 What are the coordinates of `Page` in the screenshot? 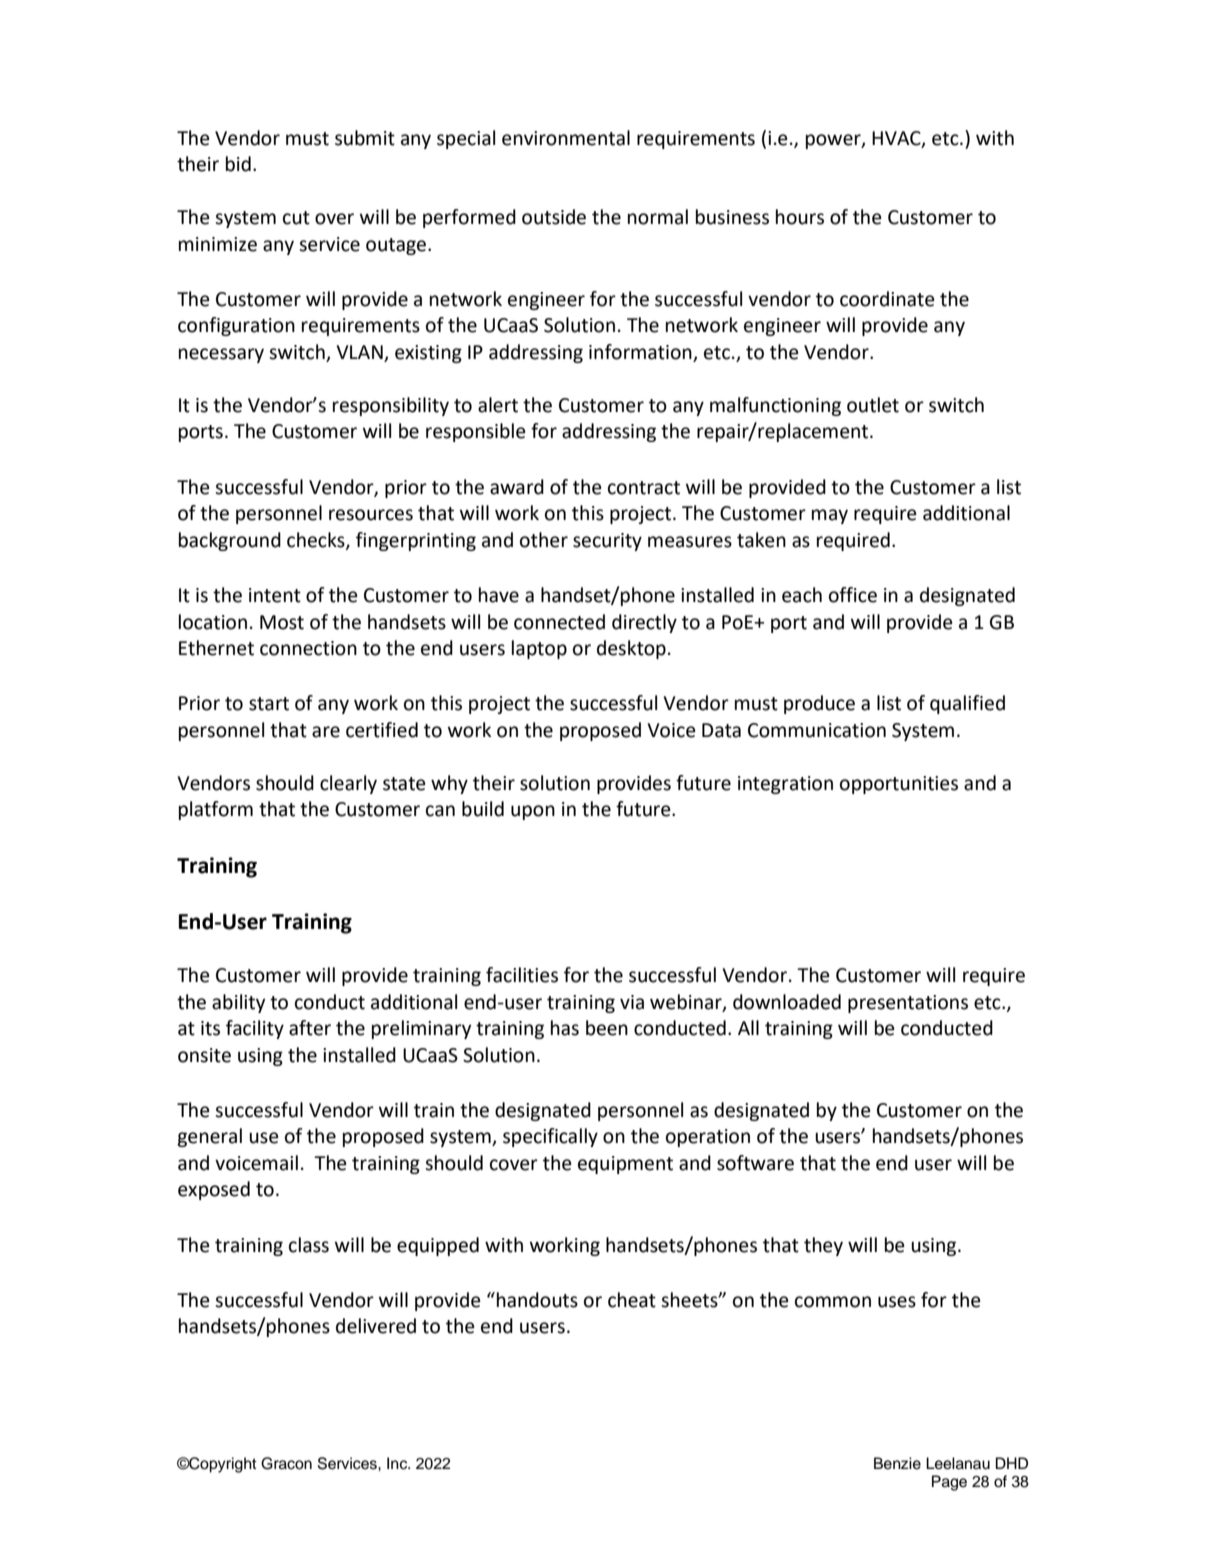 It's located at (949, 1483).
